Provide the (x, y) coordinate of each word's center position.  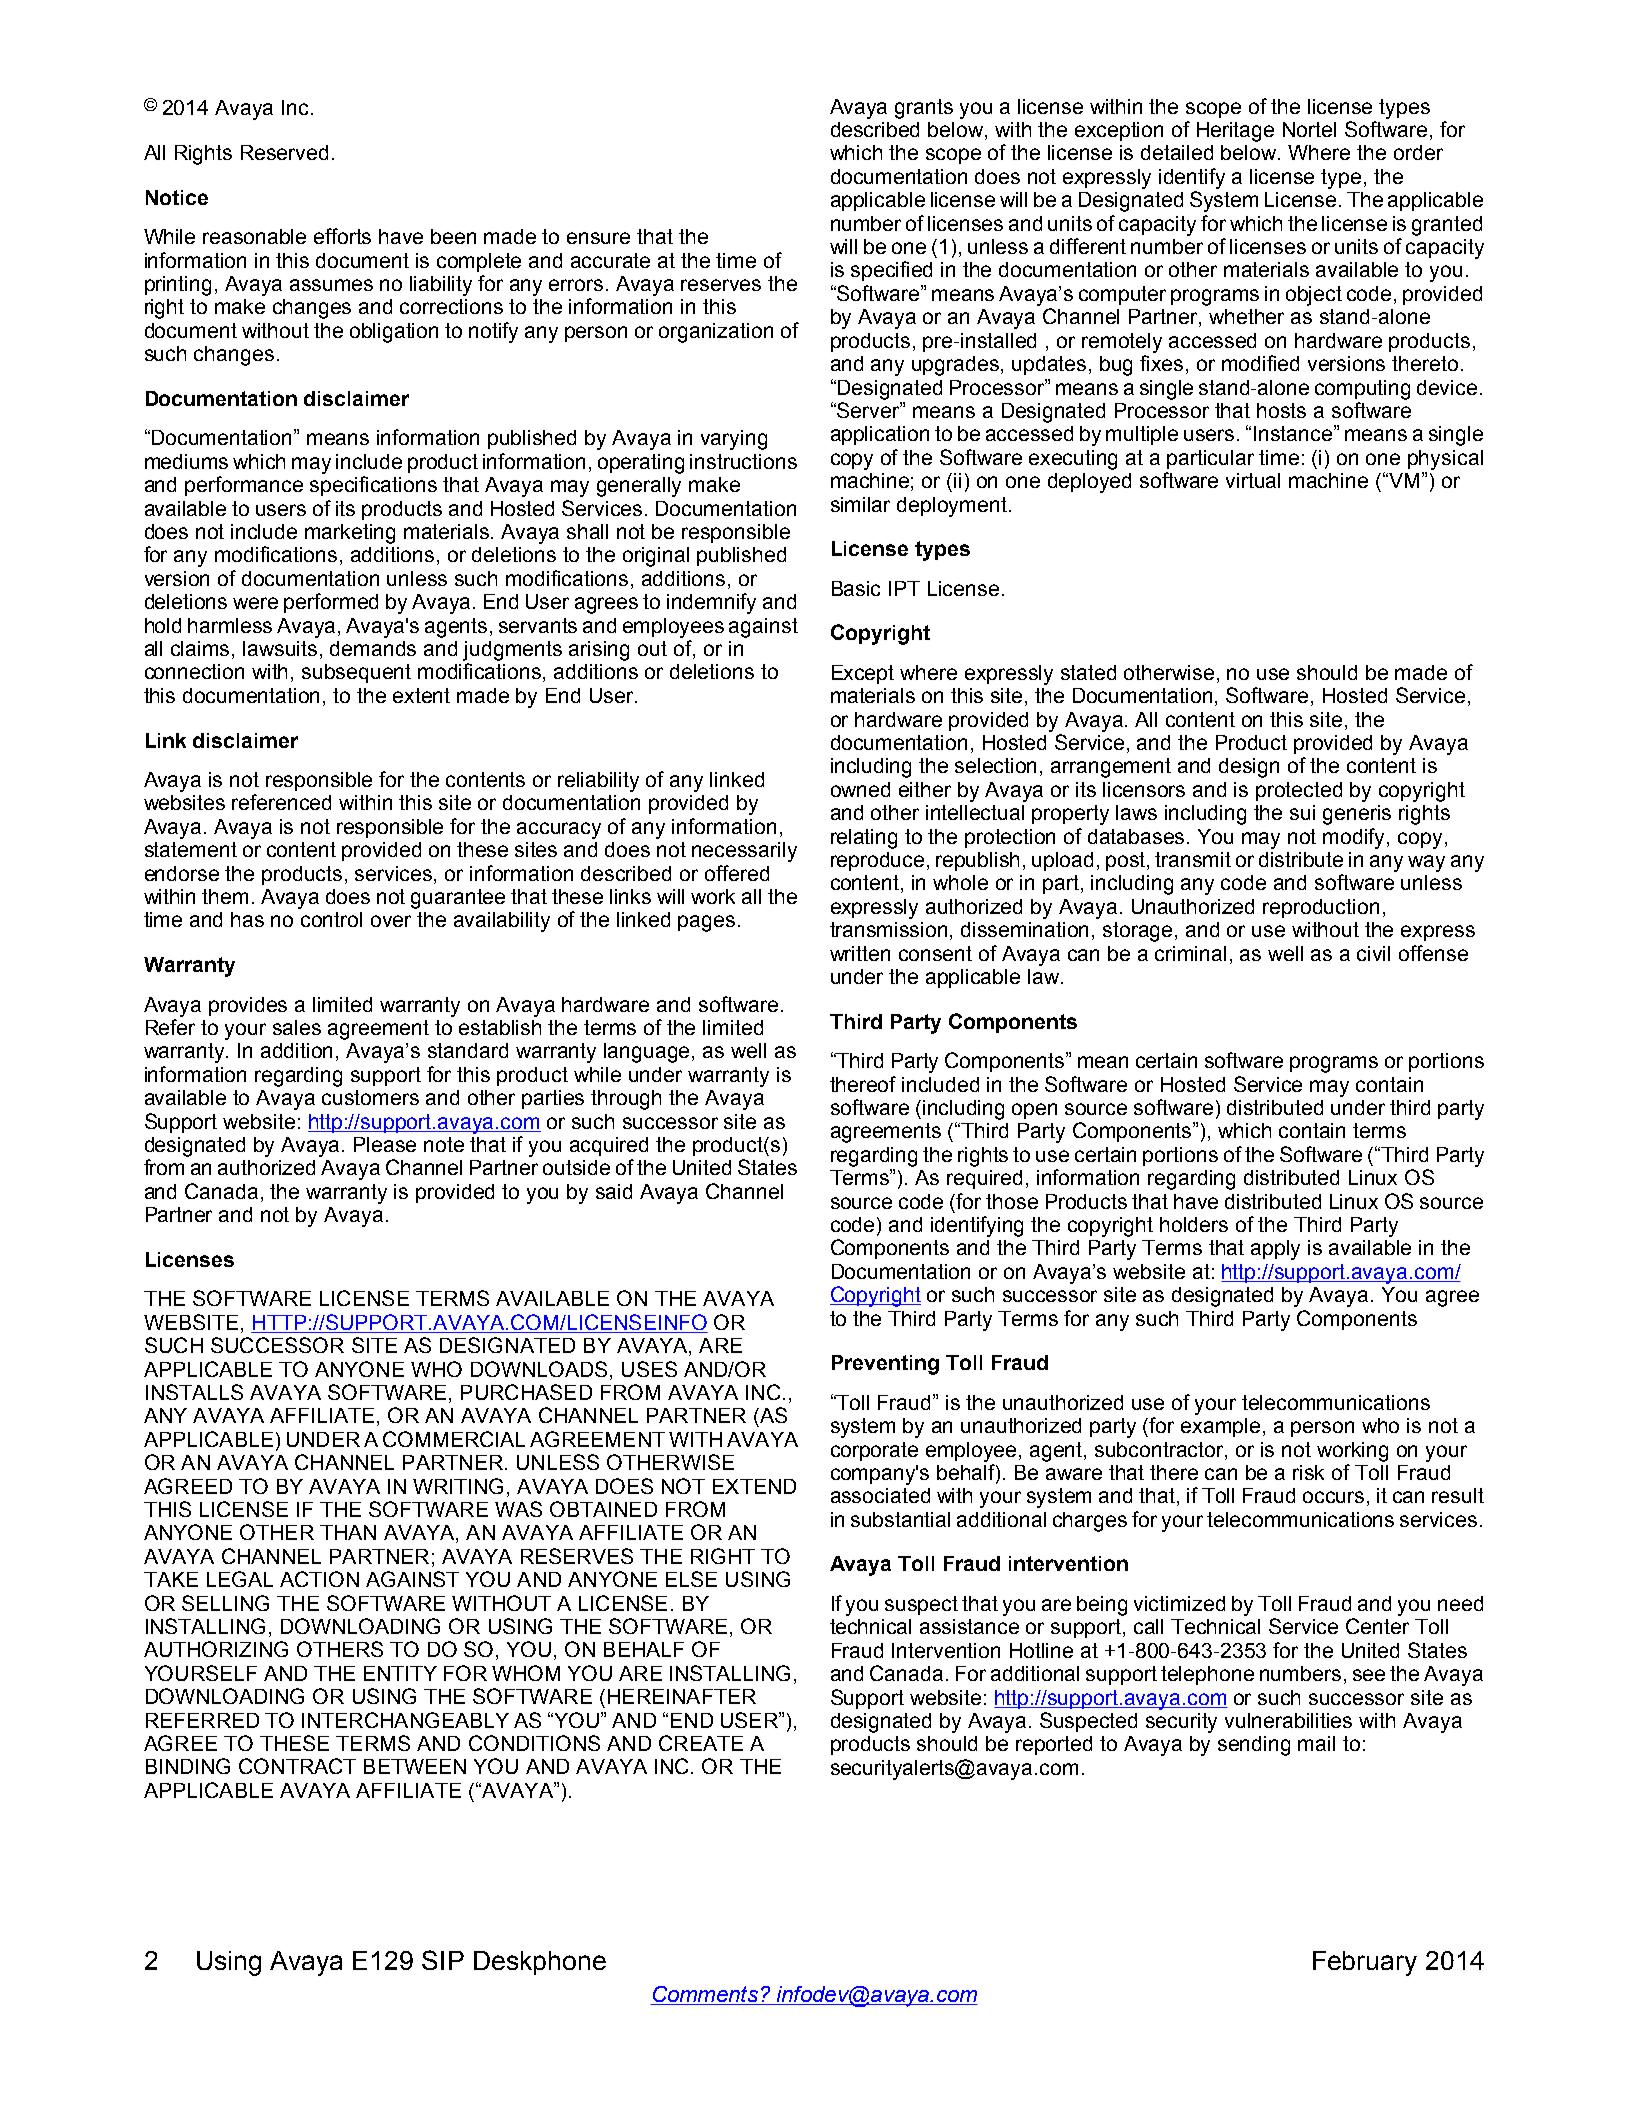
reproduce (877, 861)
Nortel (1309, 129)
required (984, 1179)
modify (1355, 838)
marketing (350, 534)
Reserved (284, 152)
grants (924, 109)
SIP (443, 1960)
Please (385, 1144)
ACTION (319, 1579)
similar (860, 504)
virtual (1253, 480)
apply (1275, 1250)
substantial (900, 1519)
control (331, 919)
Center (1377, 1626)
